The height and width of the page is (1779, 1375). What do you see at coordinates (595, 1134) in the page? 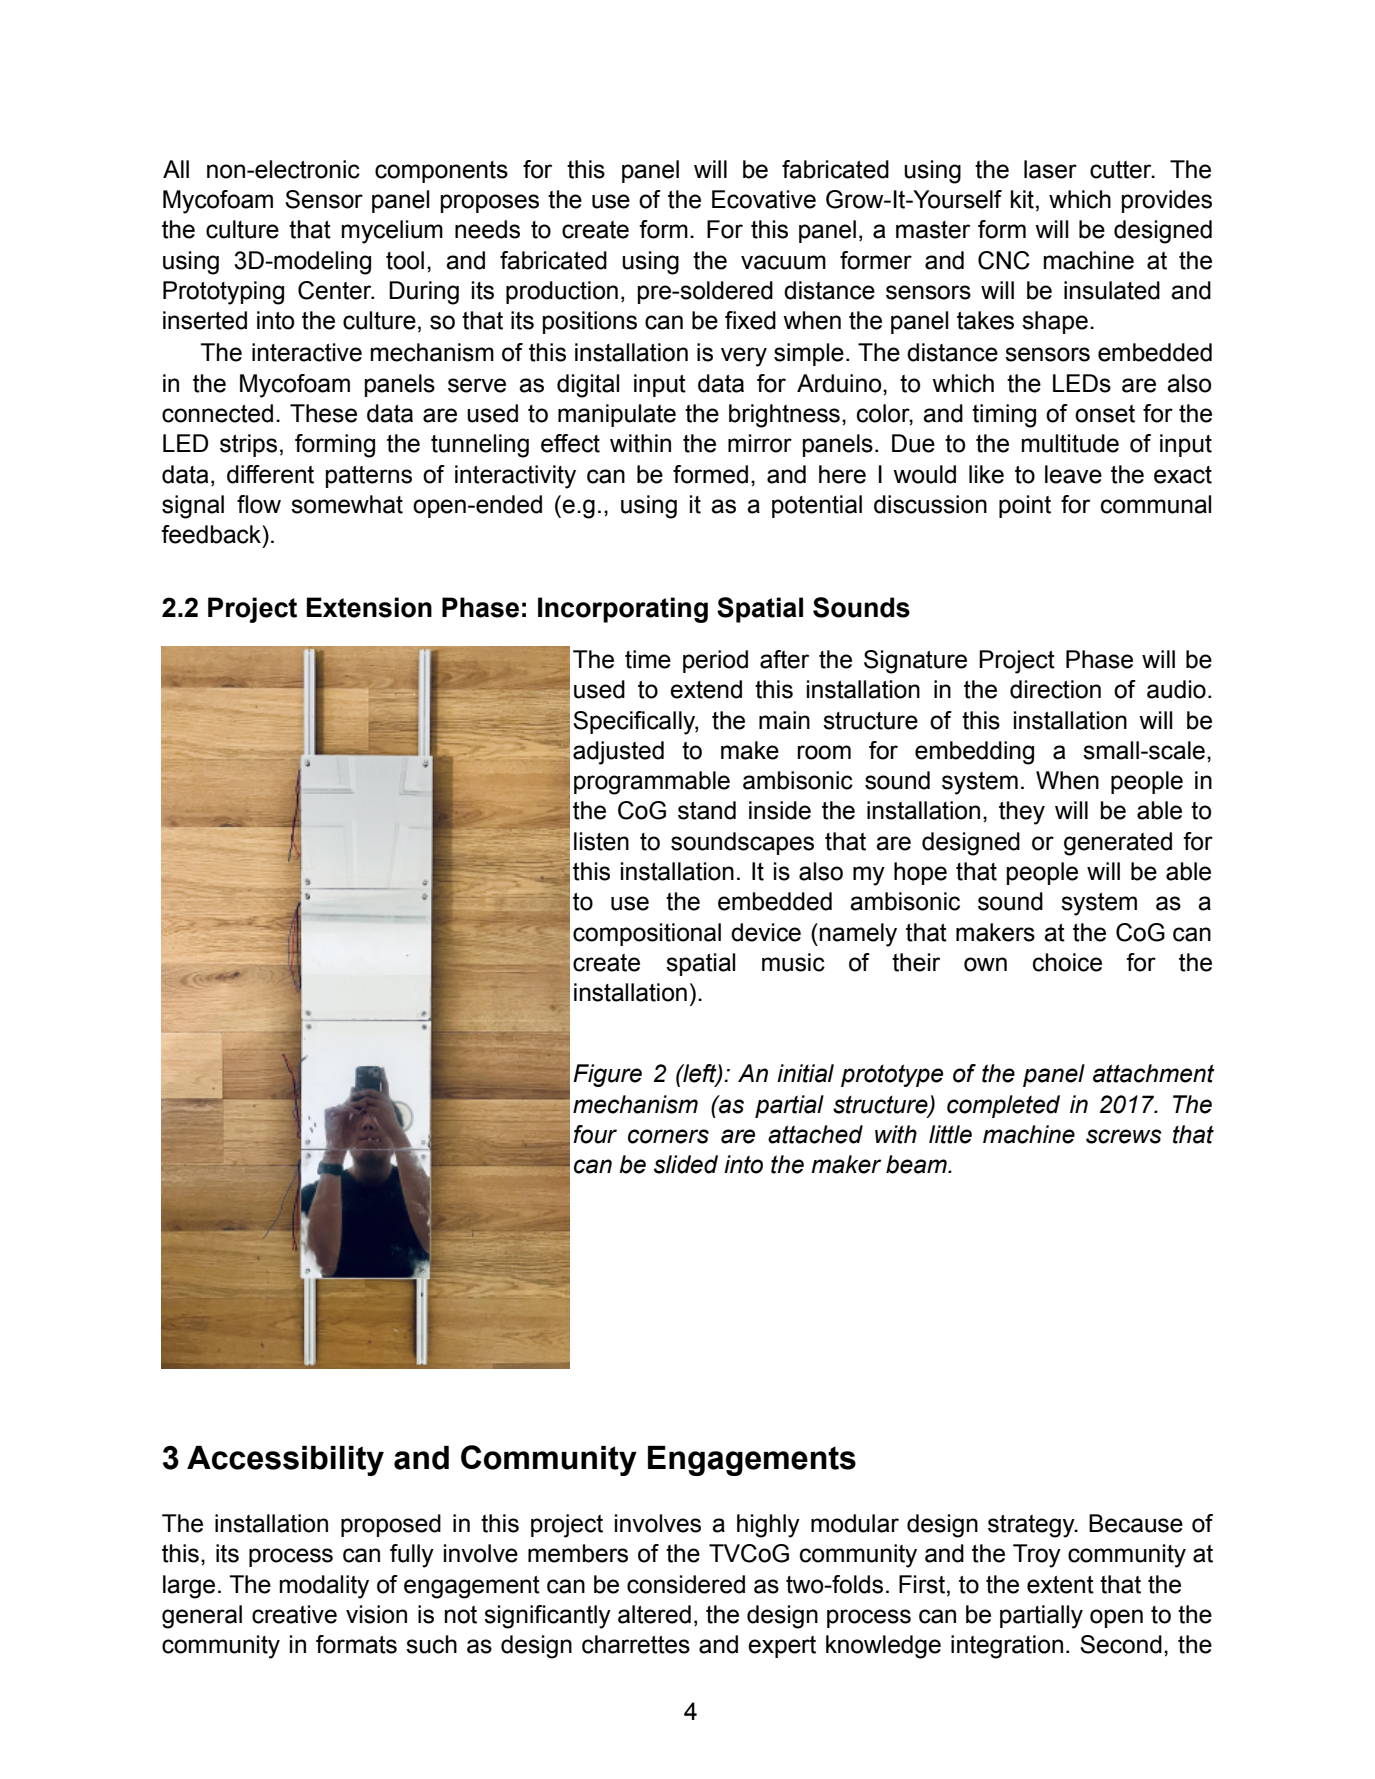
I see `four` at bounding box center [595, 1134].
